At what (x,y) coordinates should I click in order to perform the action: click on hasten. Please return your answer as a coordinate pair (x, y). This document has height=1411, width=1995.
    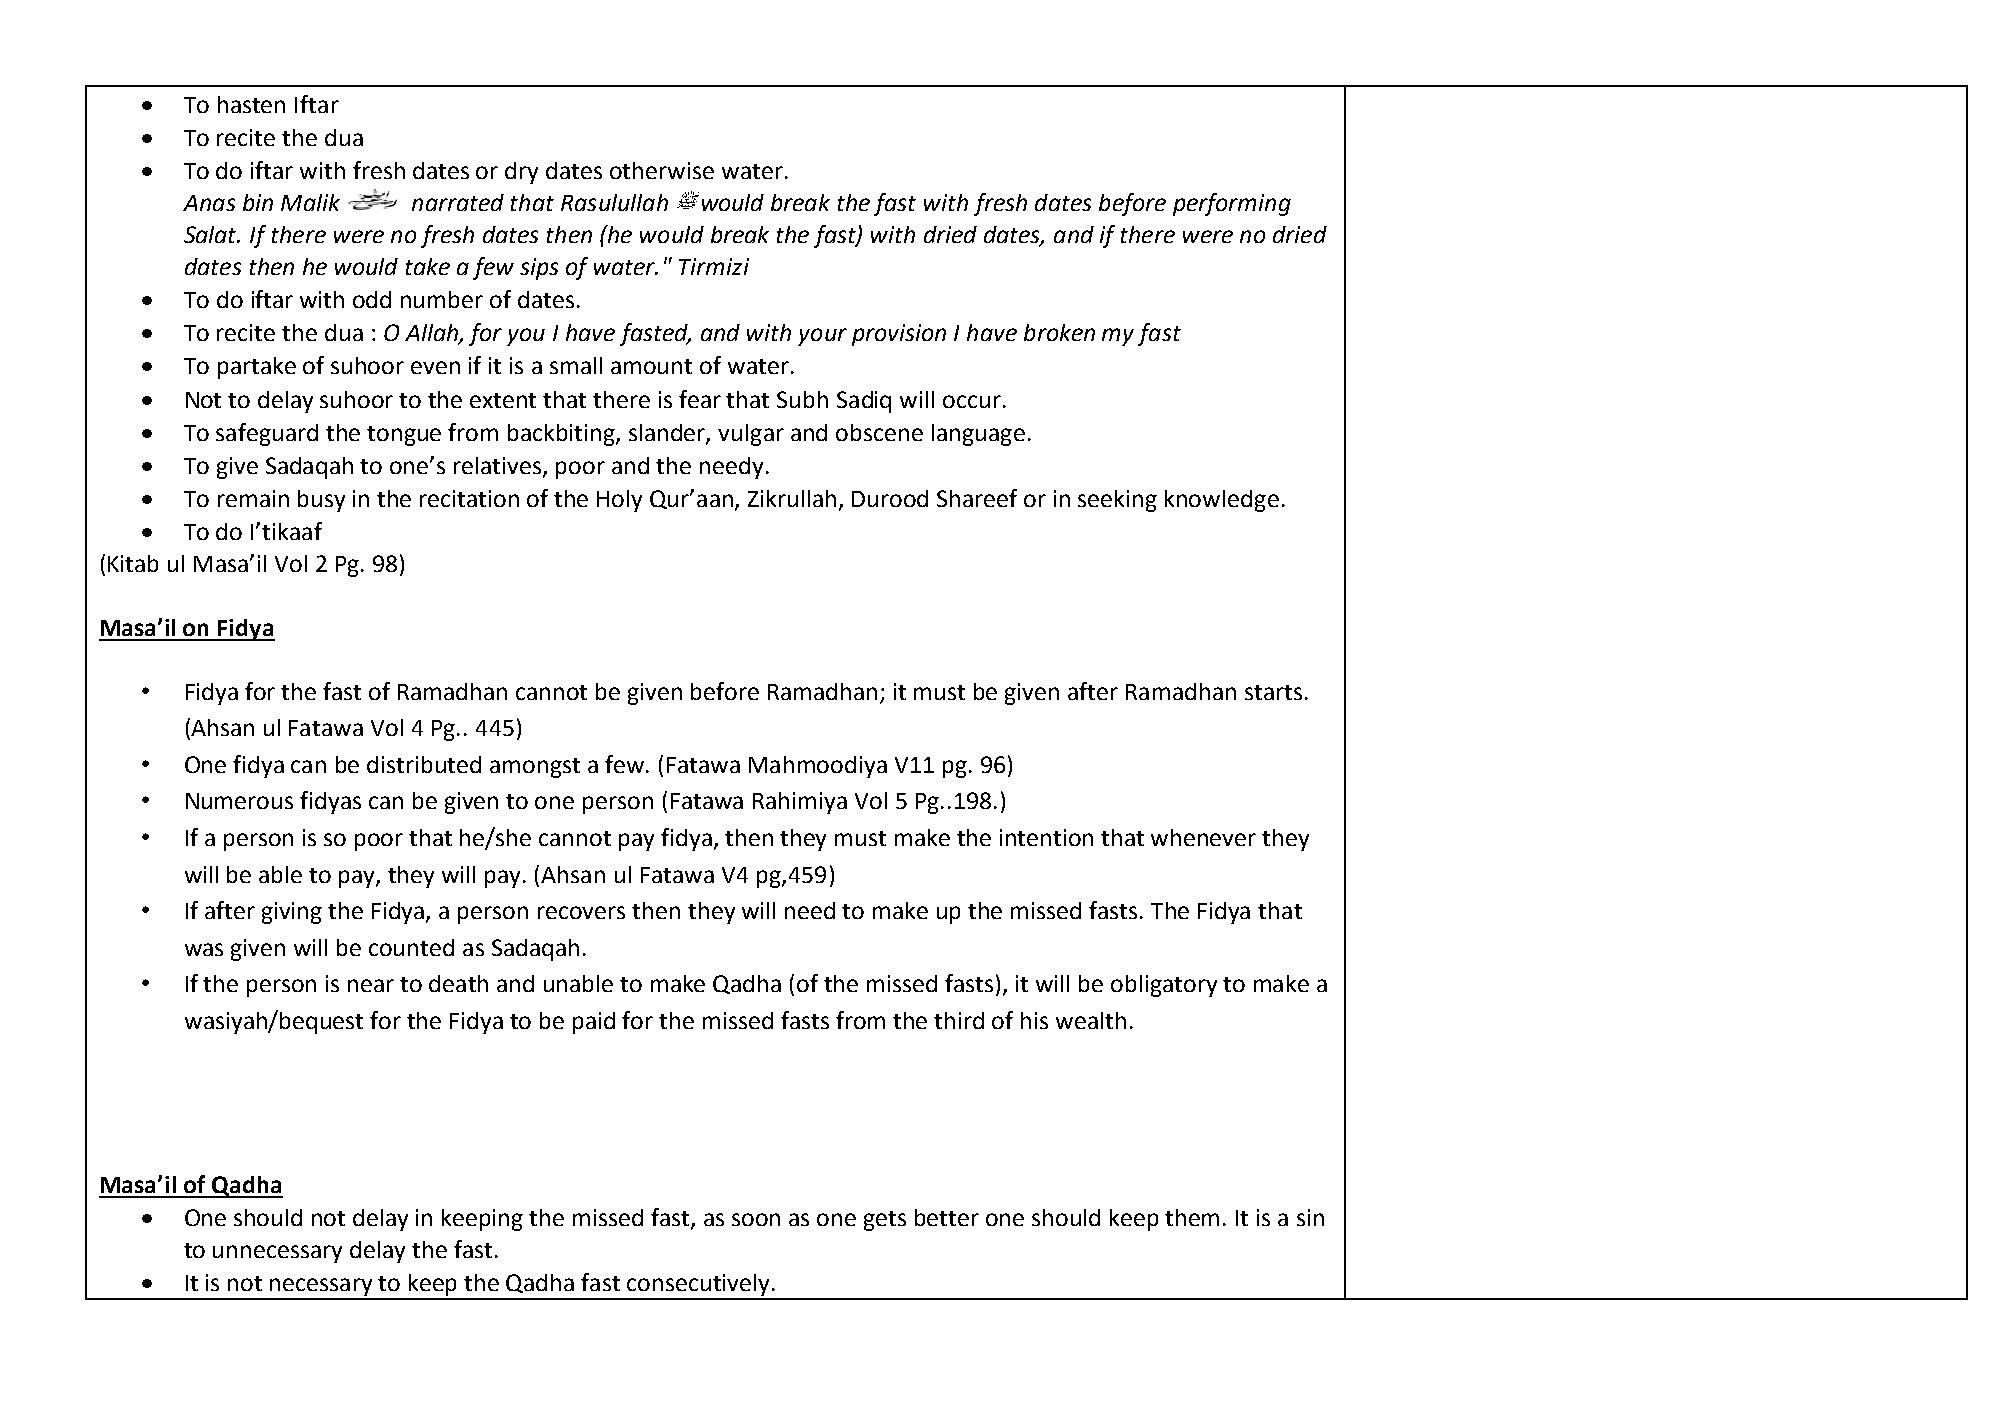
    Looking at the image, I should click on (251, 104).
